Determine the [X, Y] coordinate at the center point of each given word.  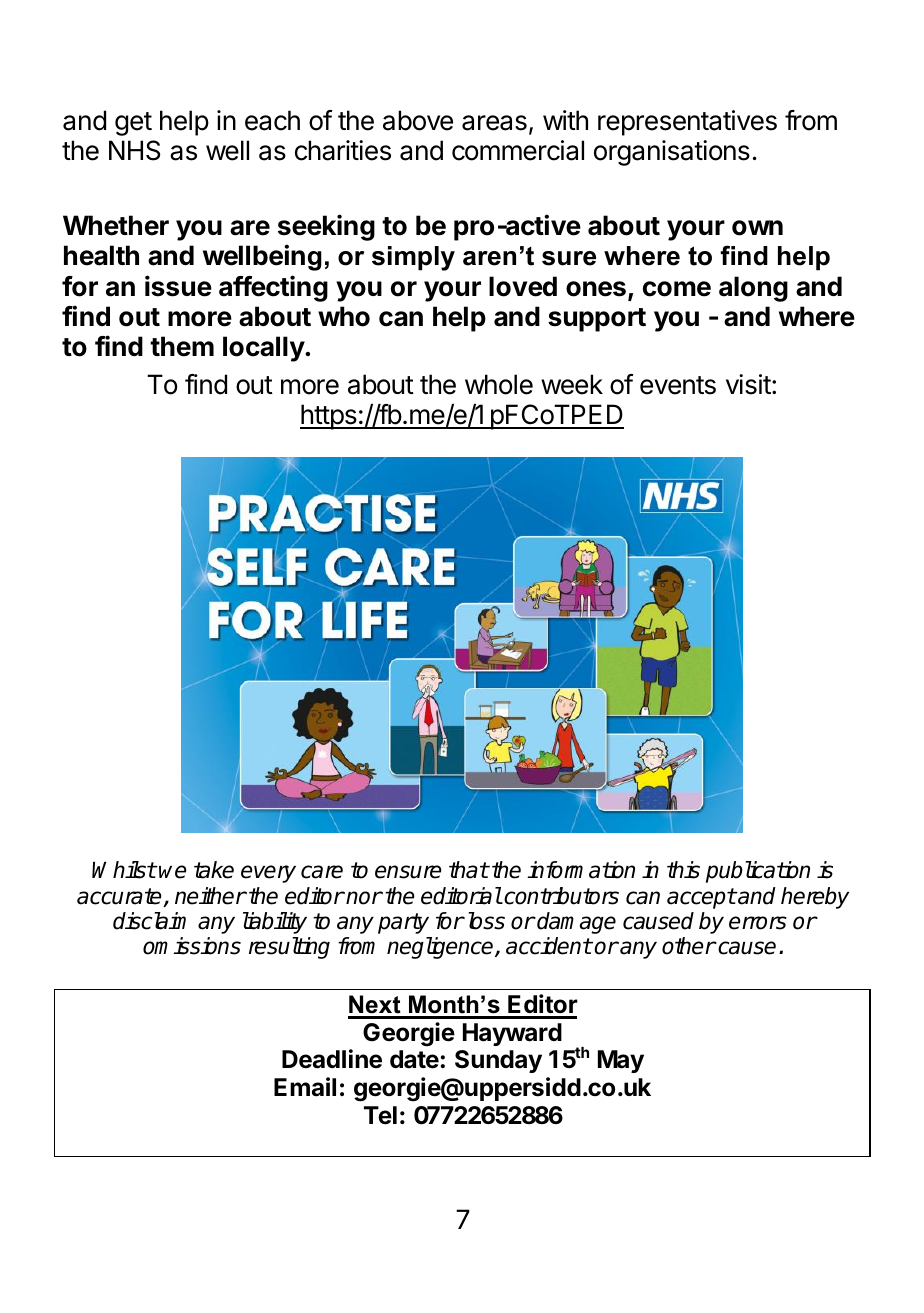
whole [499, 384]
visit [748, 384]
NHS [134, 150]
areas [494, 123]
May [621, 1061]
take [214, 870]
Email [305, 1087]
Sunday [498, 1061]
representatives [687, 123]
